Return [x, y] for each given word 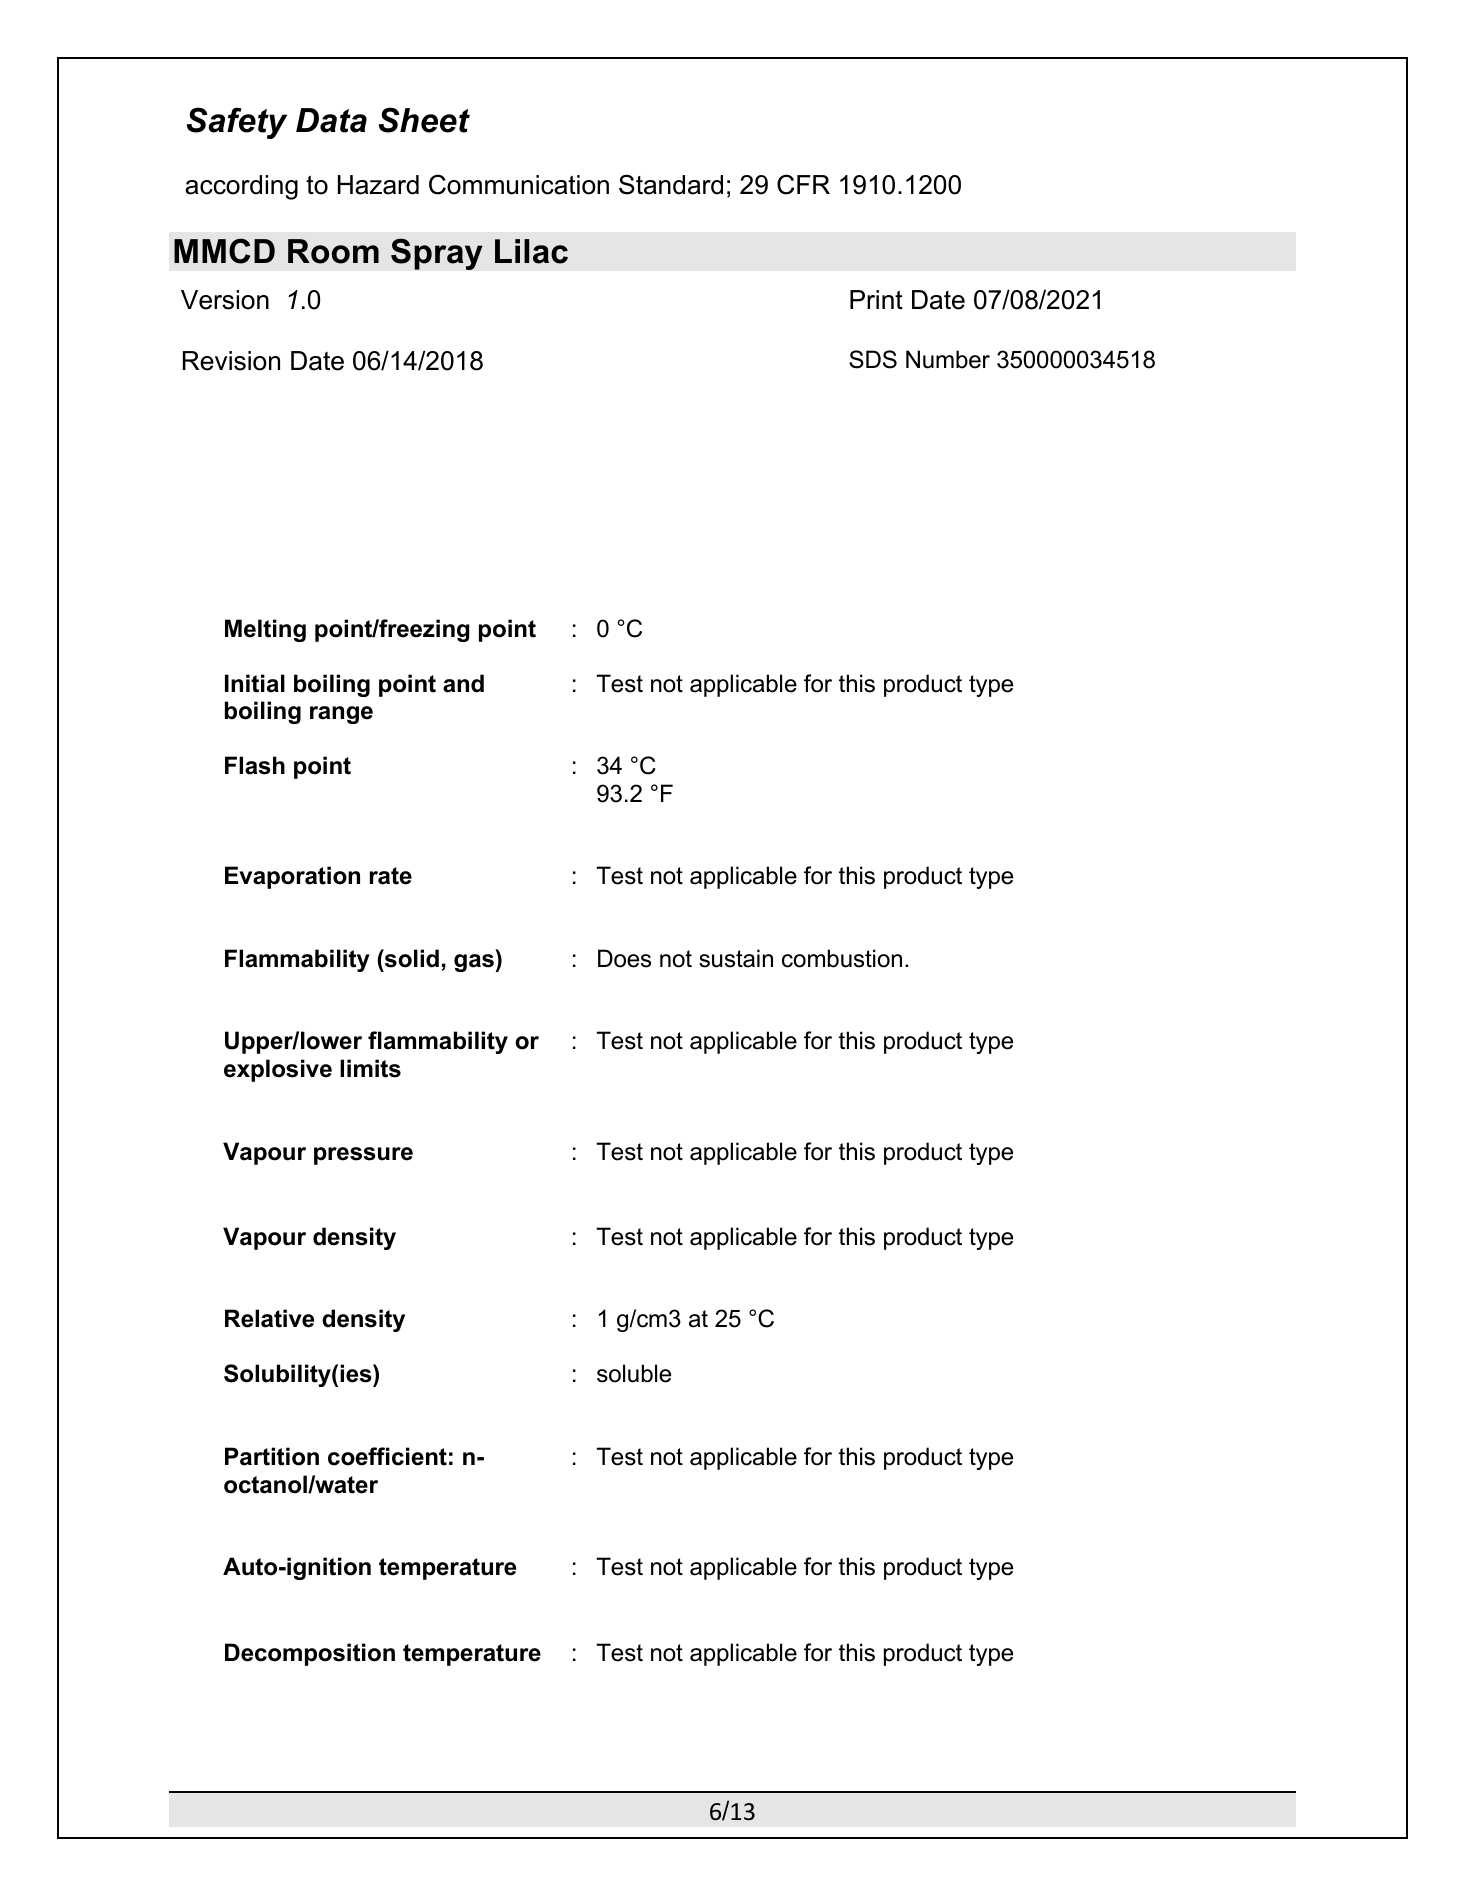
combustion [842, 958]
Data [331, 120]
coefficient [387, 1456]
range [341, 715]
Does [624, 958]
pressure [363, 1156]
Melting [265, 630]
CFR [803, 184]
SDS [873, 359]
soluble [634, 1373]
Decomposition [310, 1654]
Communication [519, 184]
